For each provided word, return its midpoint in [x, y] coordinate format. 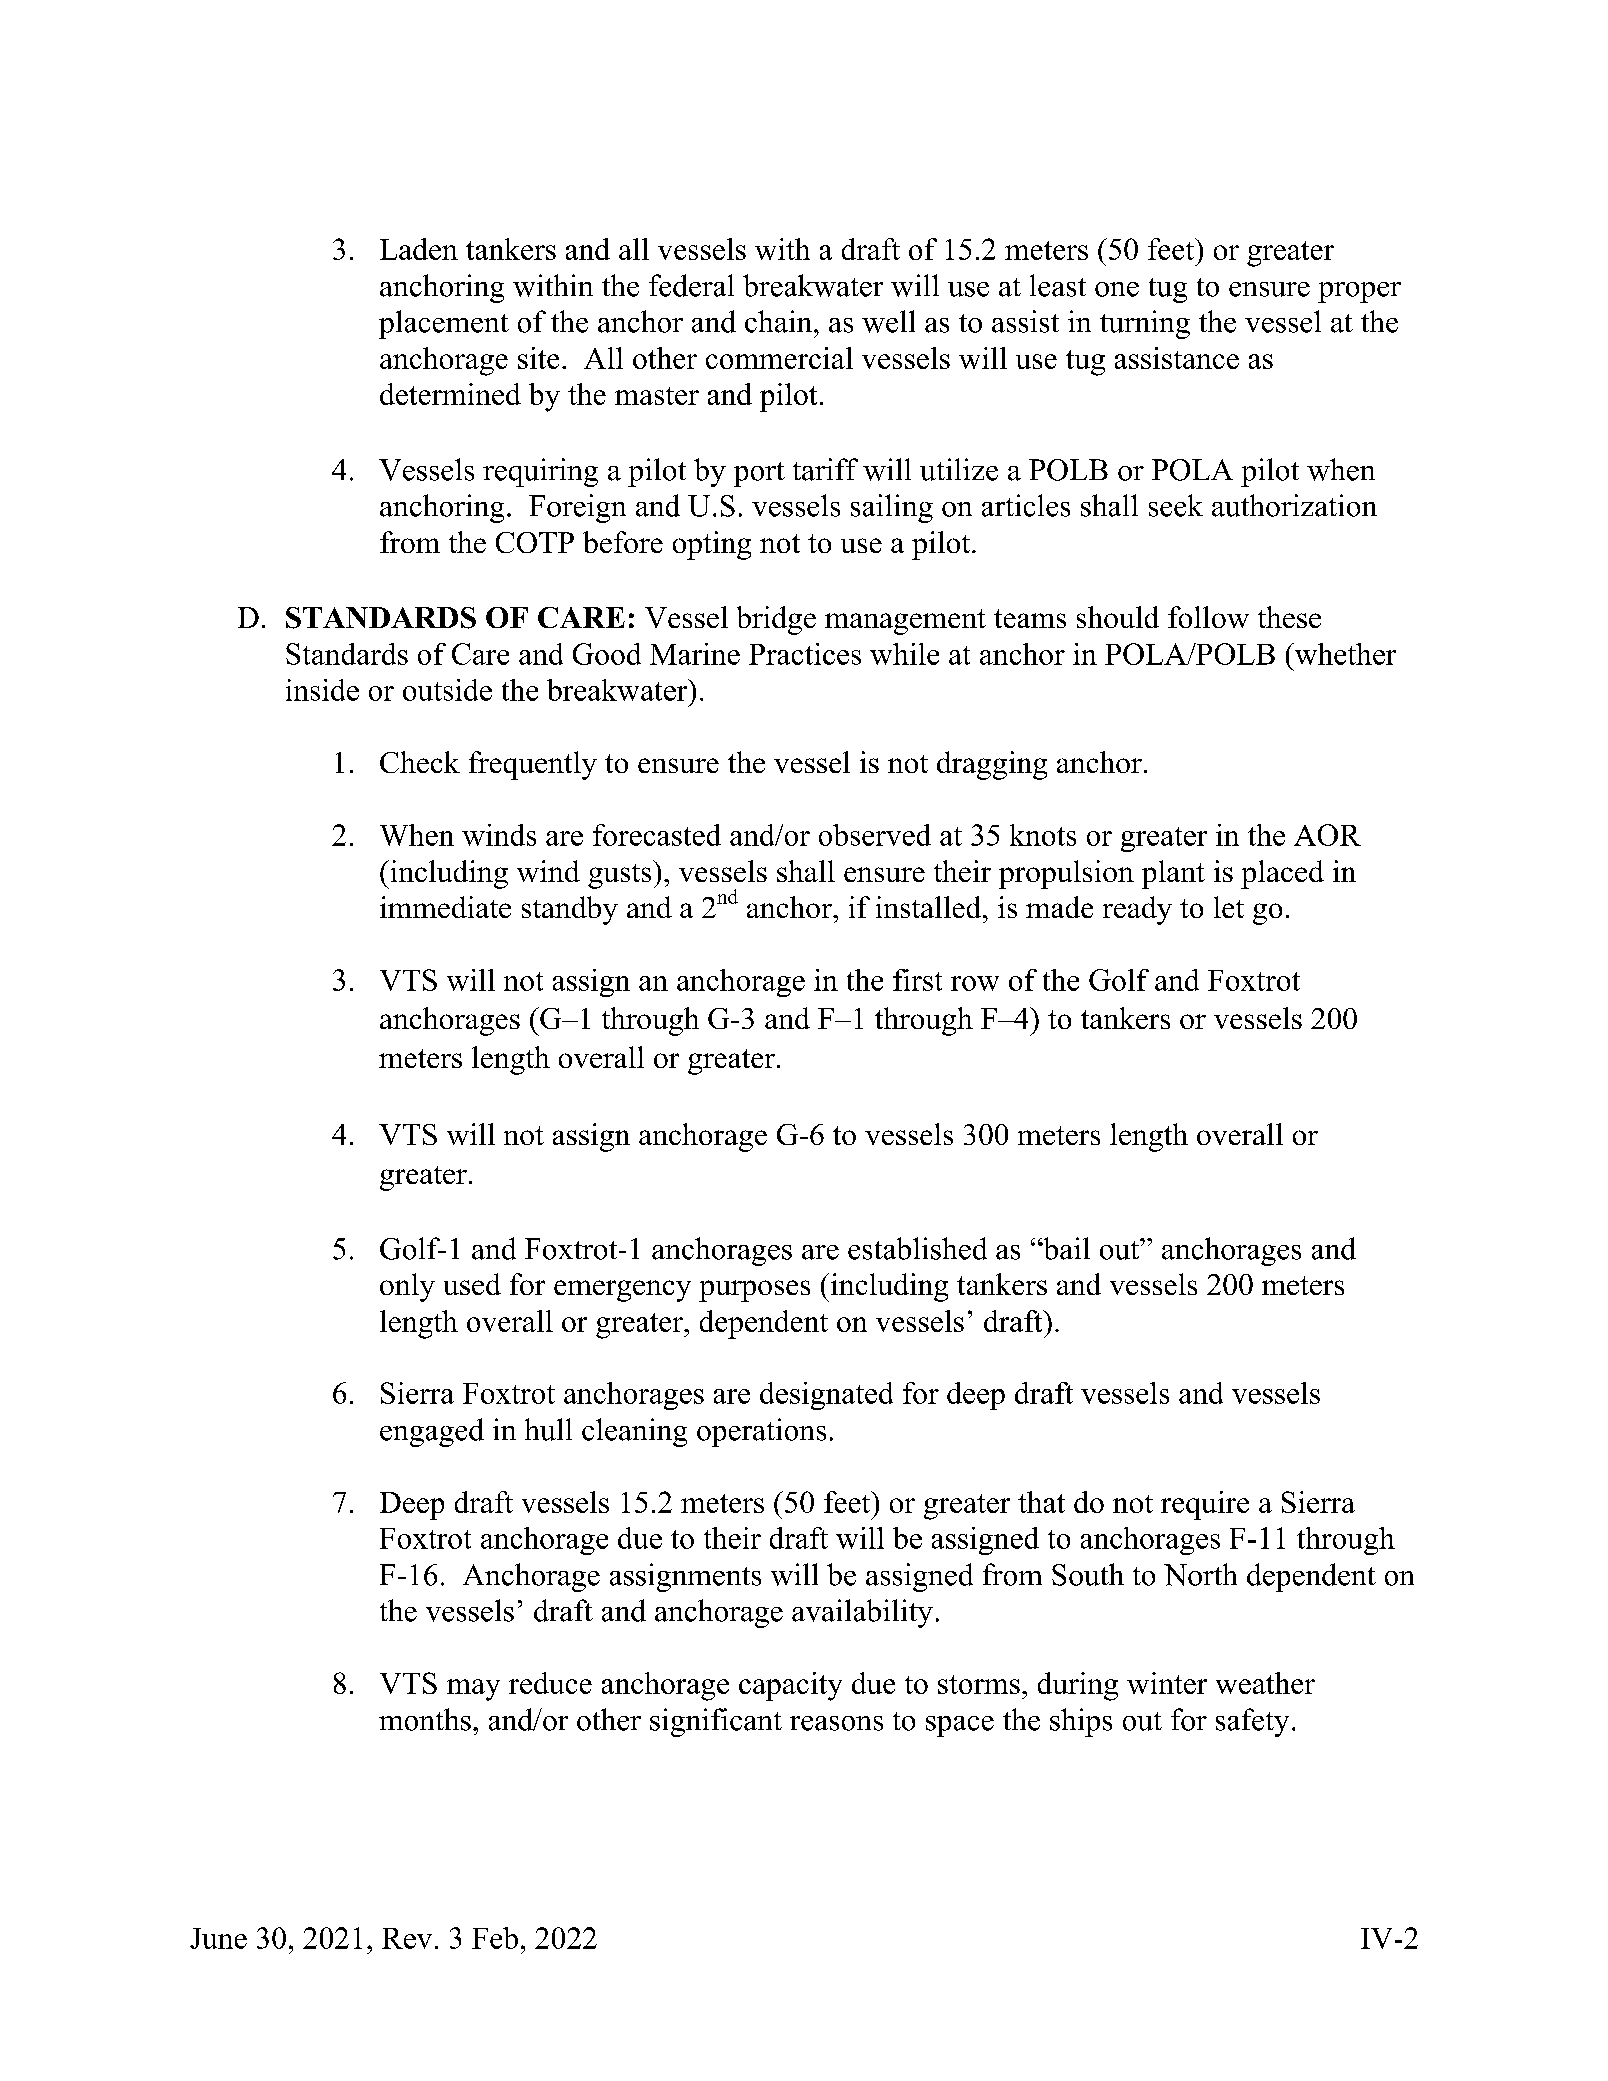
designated [826, 1396]
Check [420, 762]
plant [1173, 874]
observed [875, 835]
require [1205, 1505]
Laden [419, 249]
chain [780, 321]
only [407, 1287]
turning [1145, 324]
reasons [836, 1723]
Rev [407, 1938]
